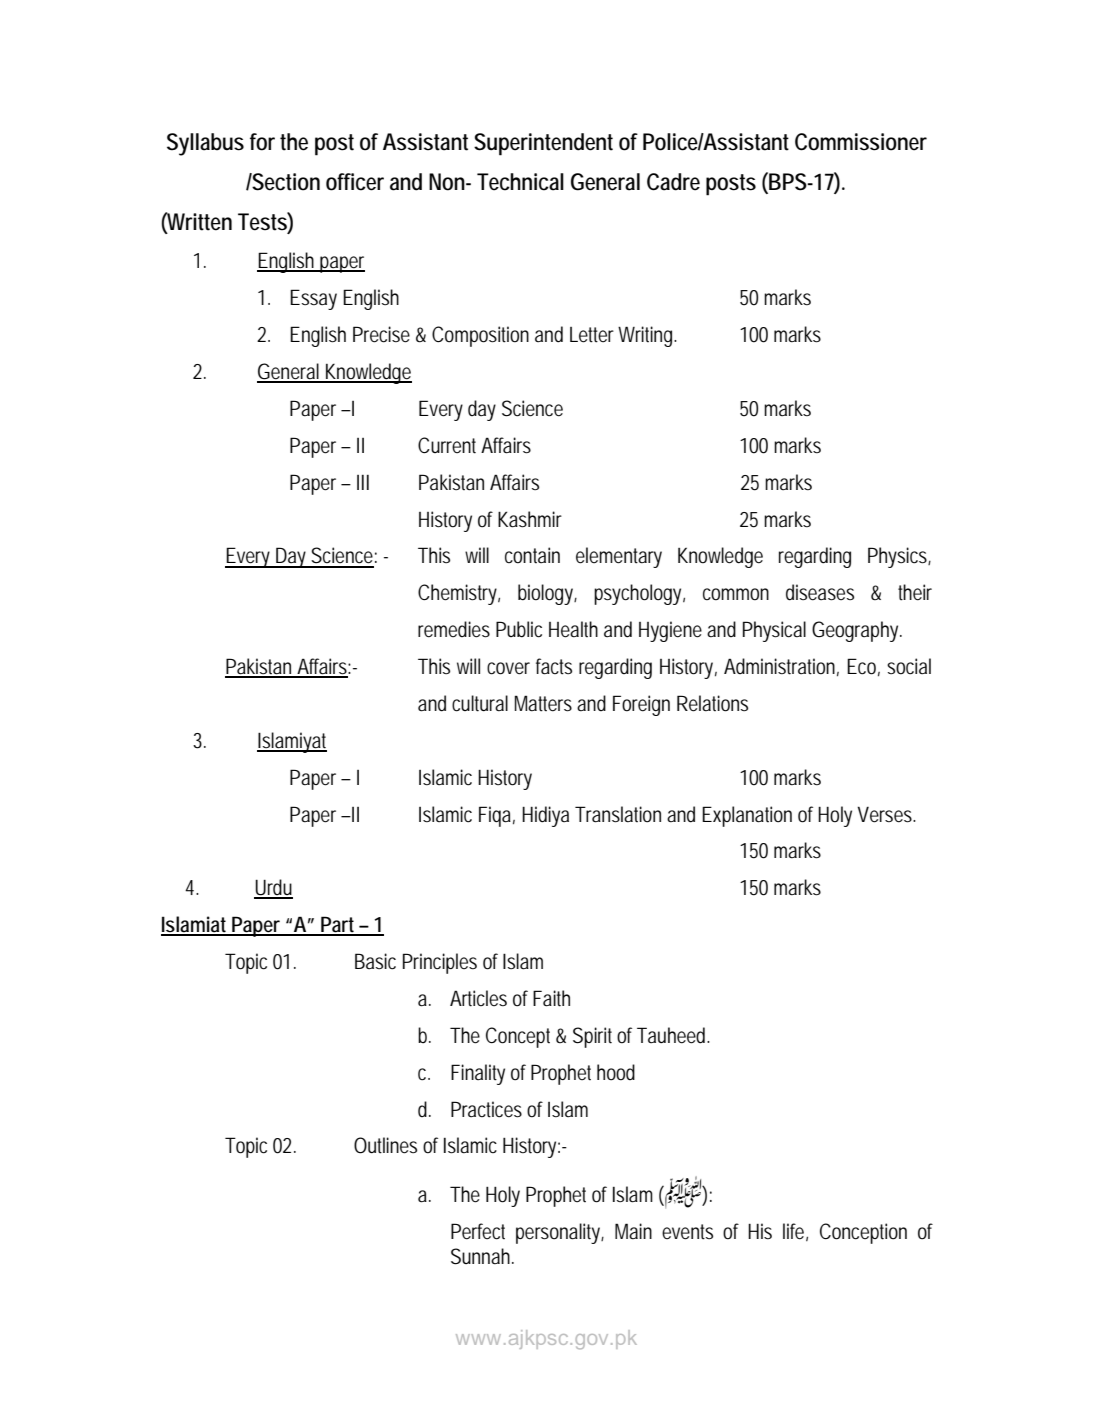 This image has width=1093, height=1414. What do you see at coordinates (633, 1231) in the image?
I see `Main` at bounding box center [633, 1231].
